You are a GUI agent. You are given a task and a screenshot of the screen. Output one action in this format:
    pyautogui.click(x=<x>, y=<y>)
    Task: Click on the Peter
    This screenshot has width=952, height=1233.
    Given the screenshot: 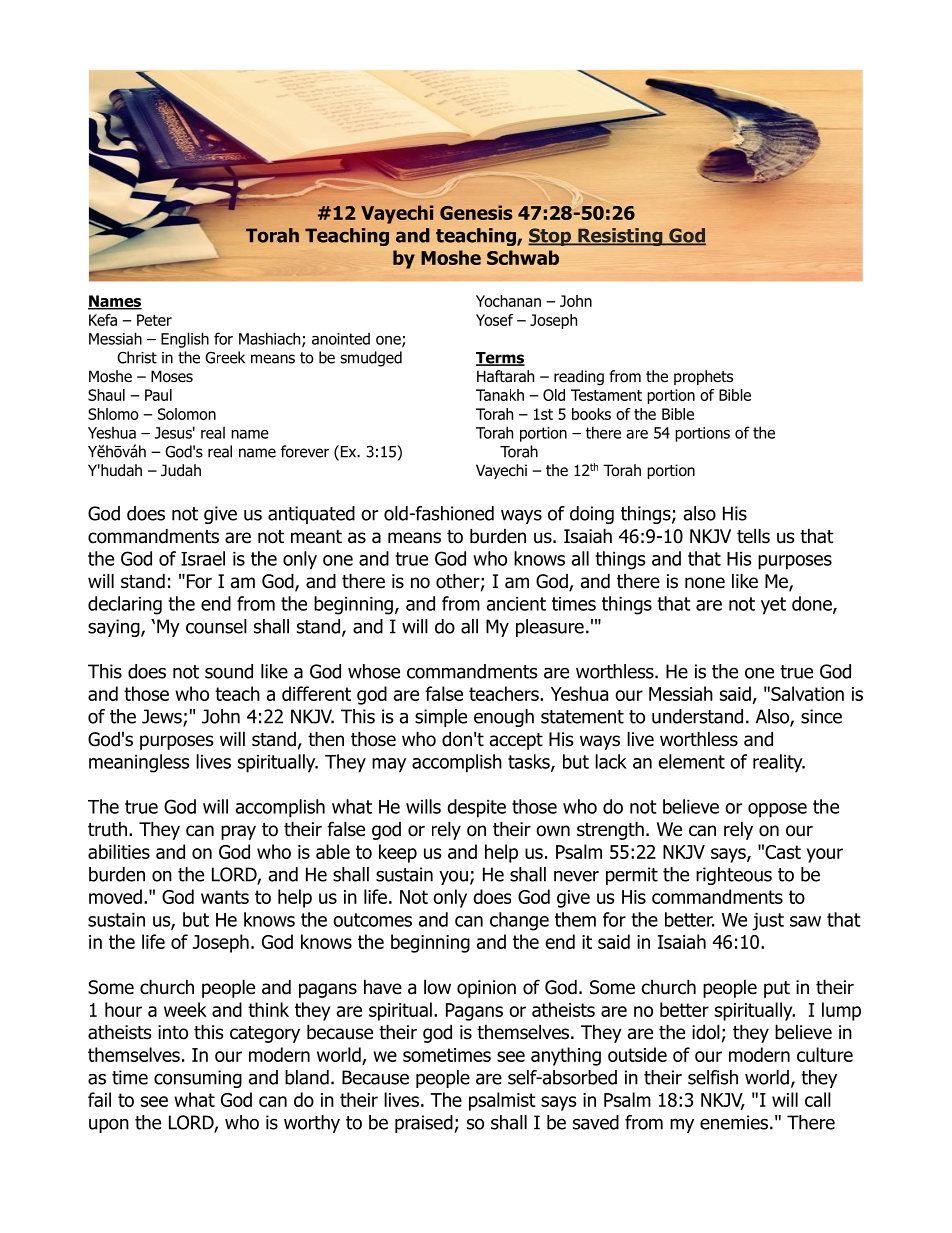 What is the action you would take?
    pyautogui.click(x=154, y=320)
